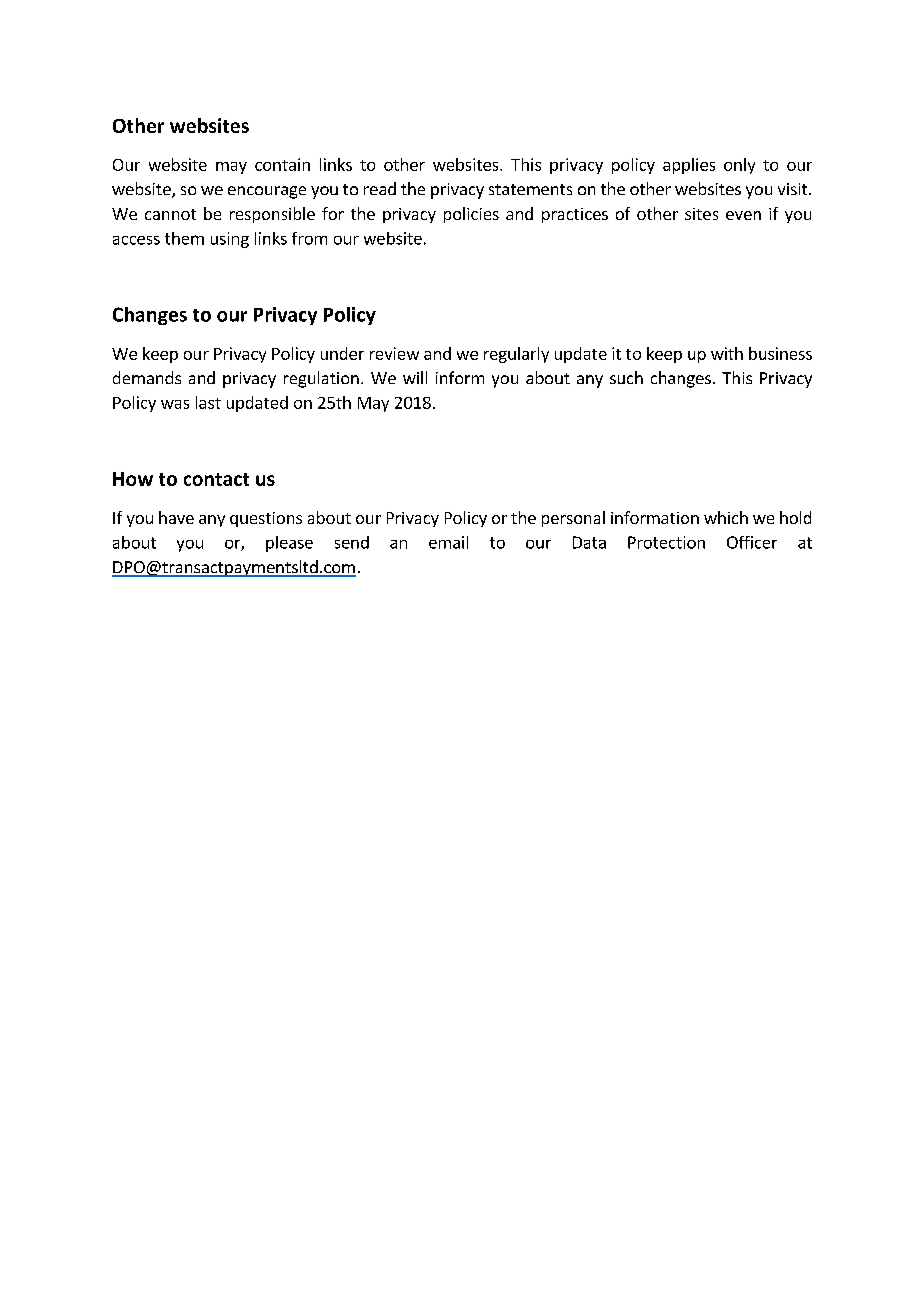  What do you see at coordinates (739, 166) in the document?
I see `only` at bounding box center [739, 166].
